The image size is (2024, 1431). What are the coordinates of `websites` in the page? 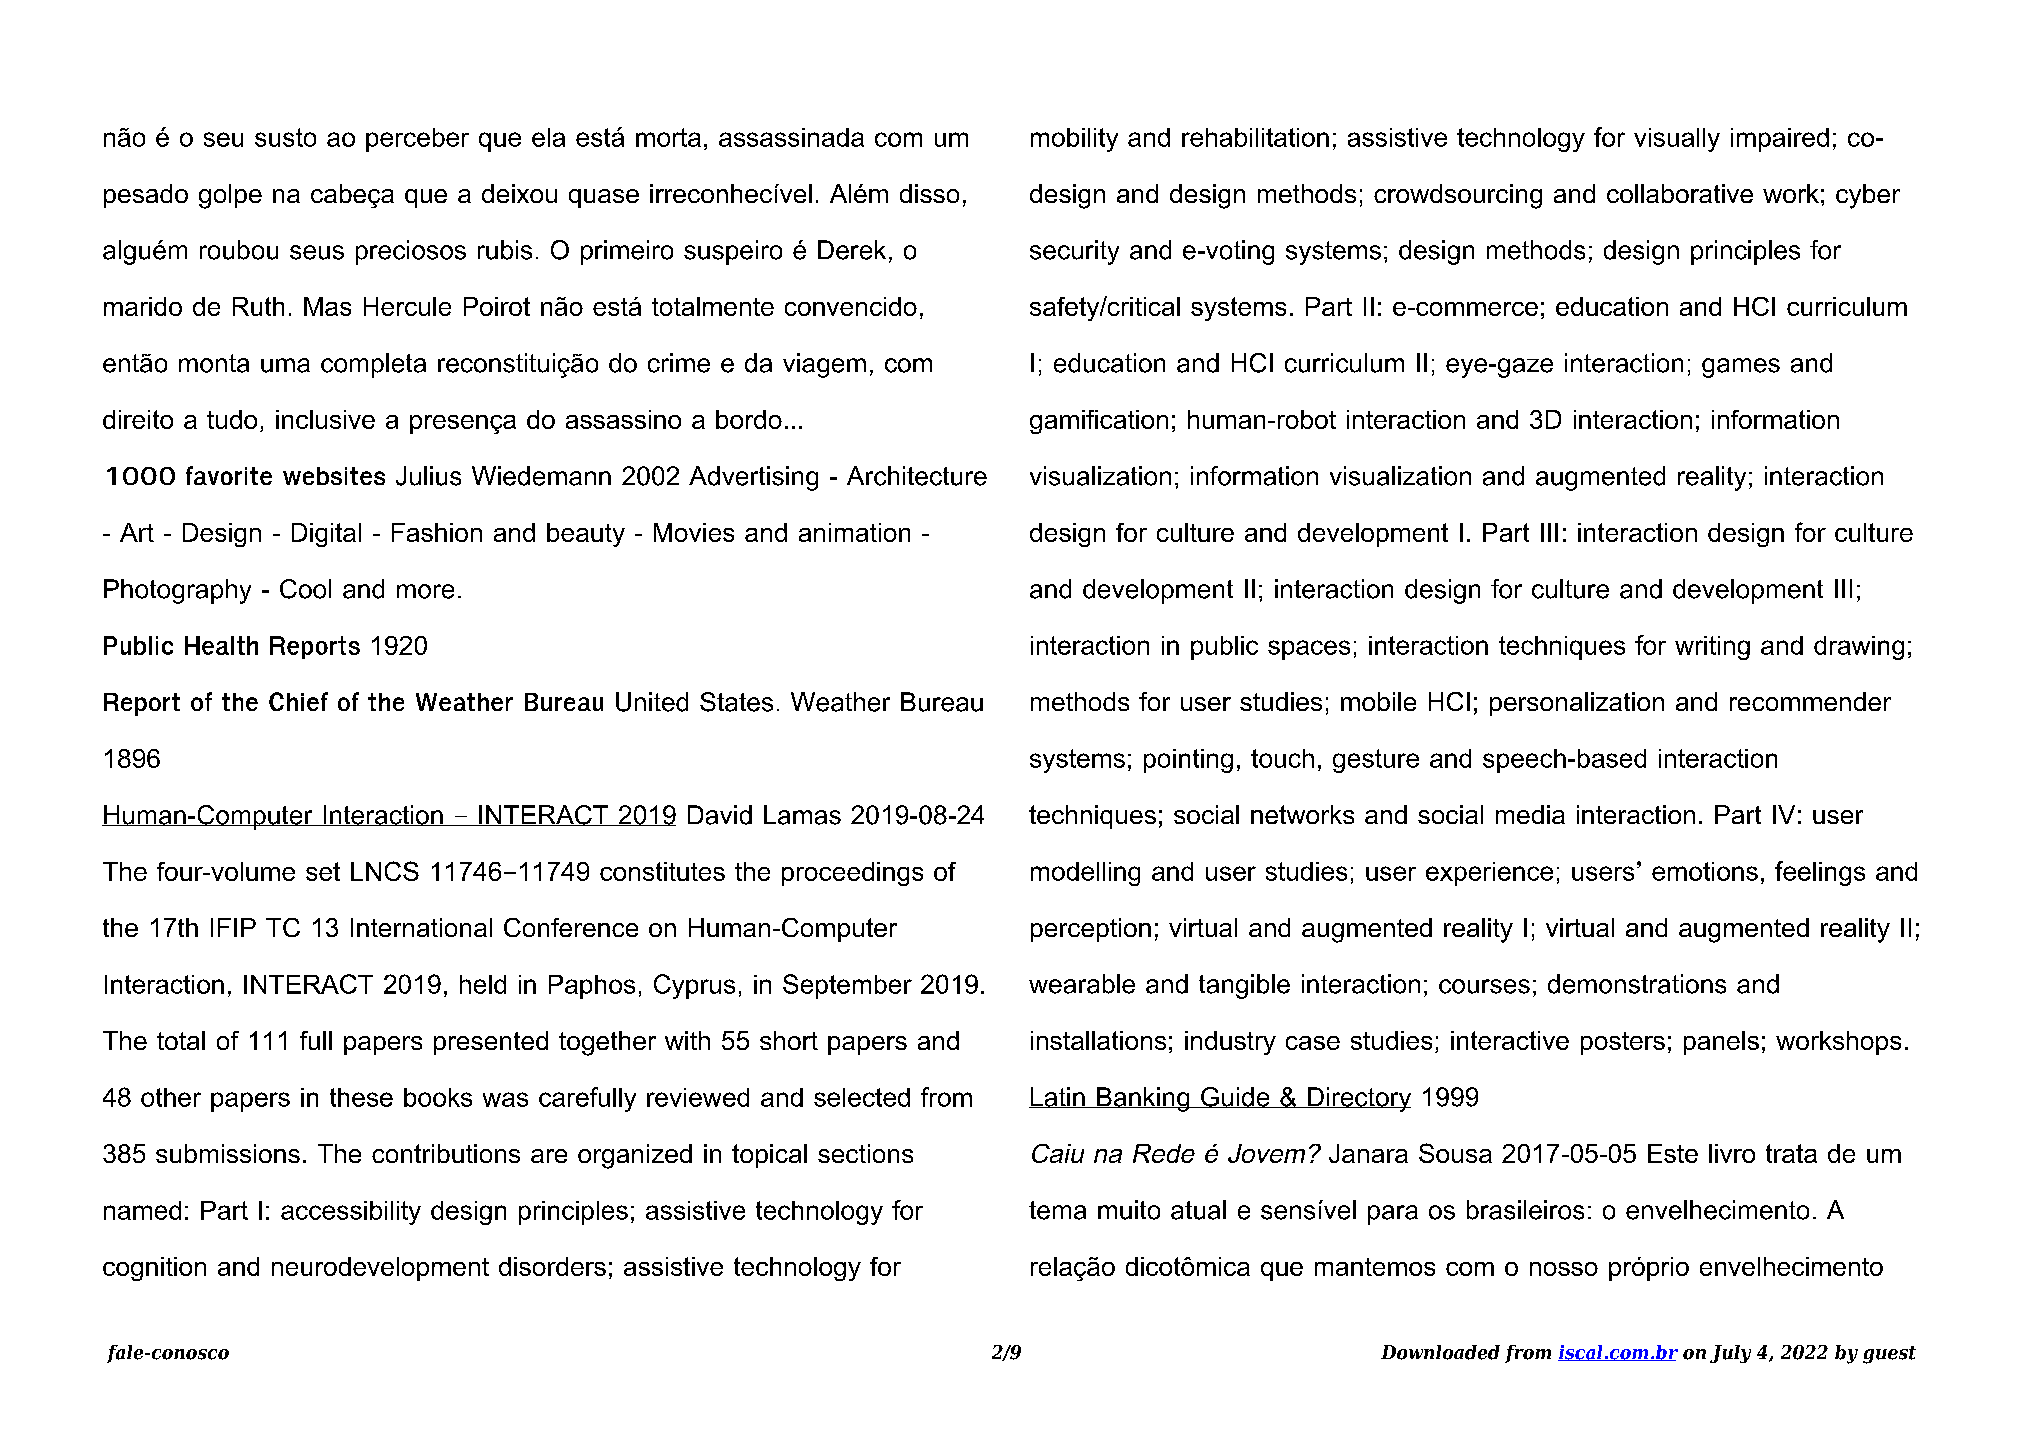 It's located at (334, 476).
